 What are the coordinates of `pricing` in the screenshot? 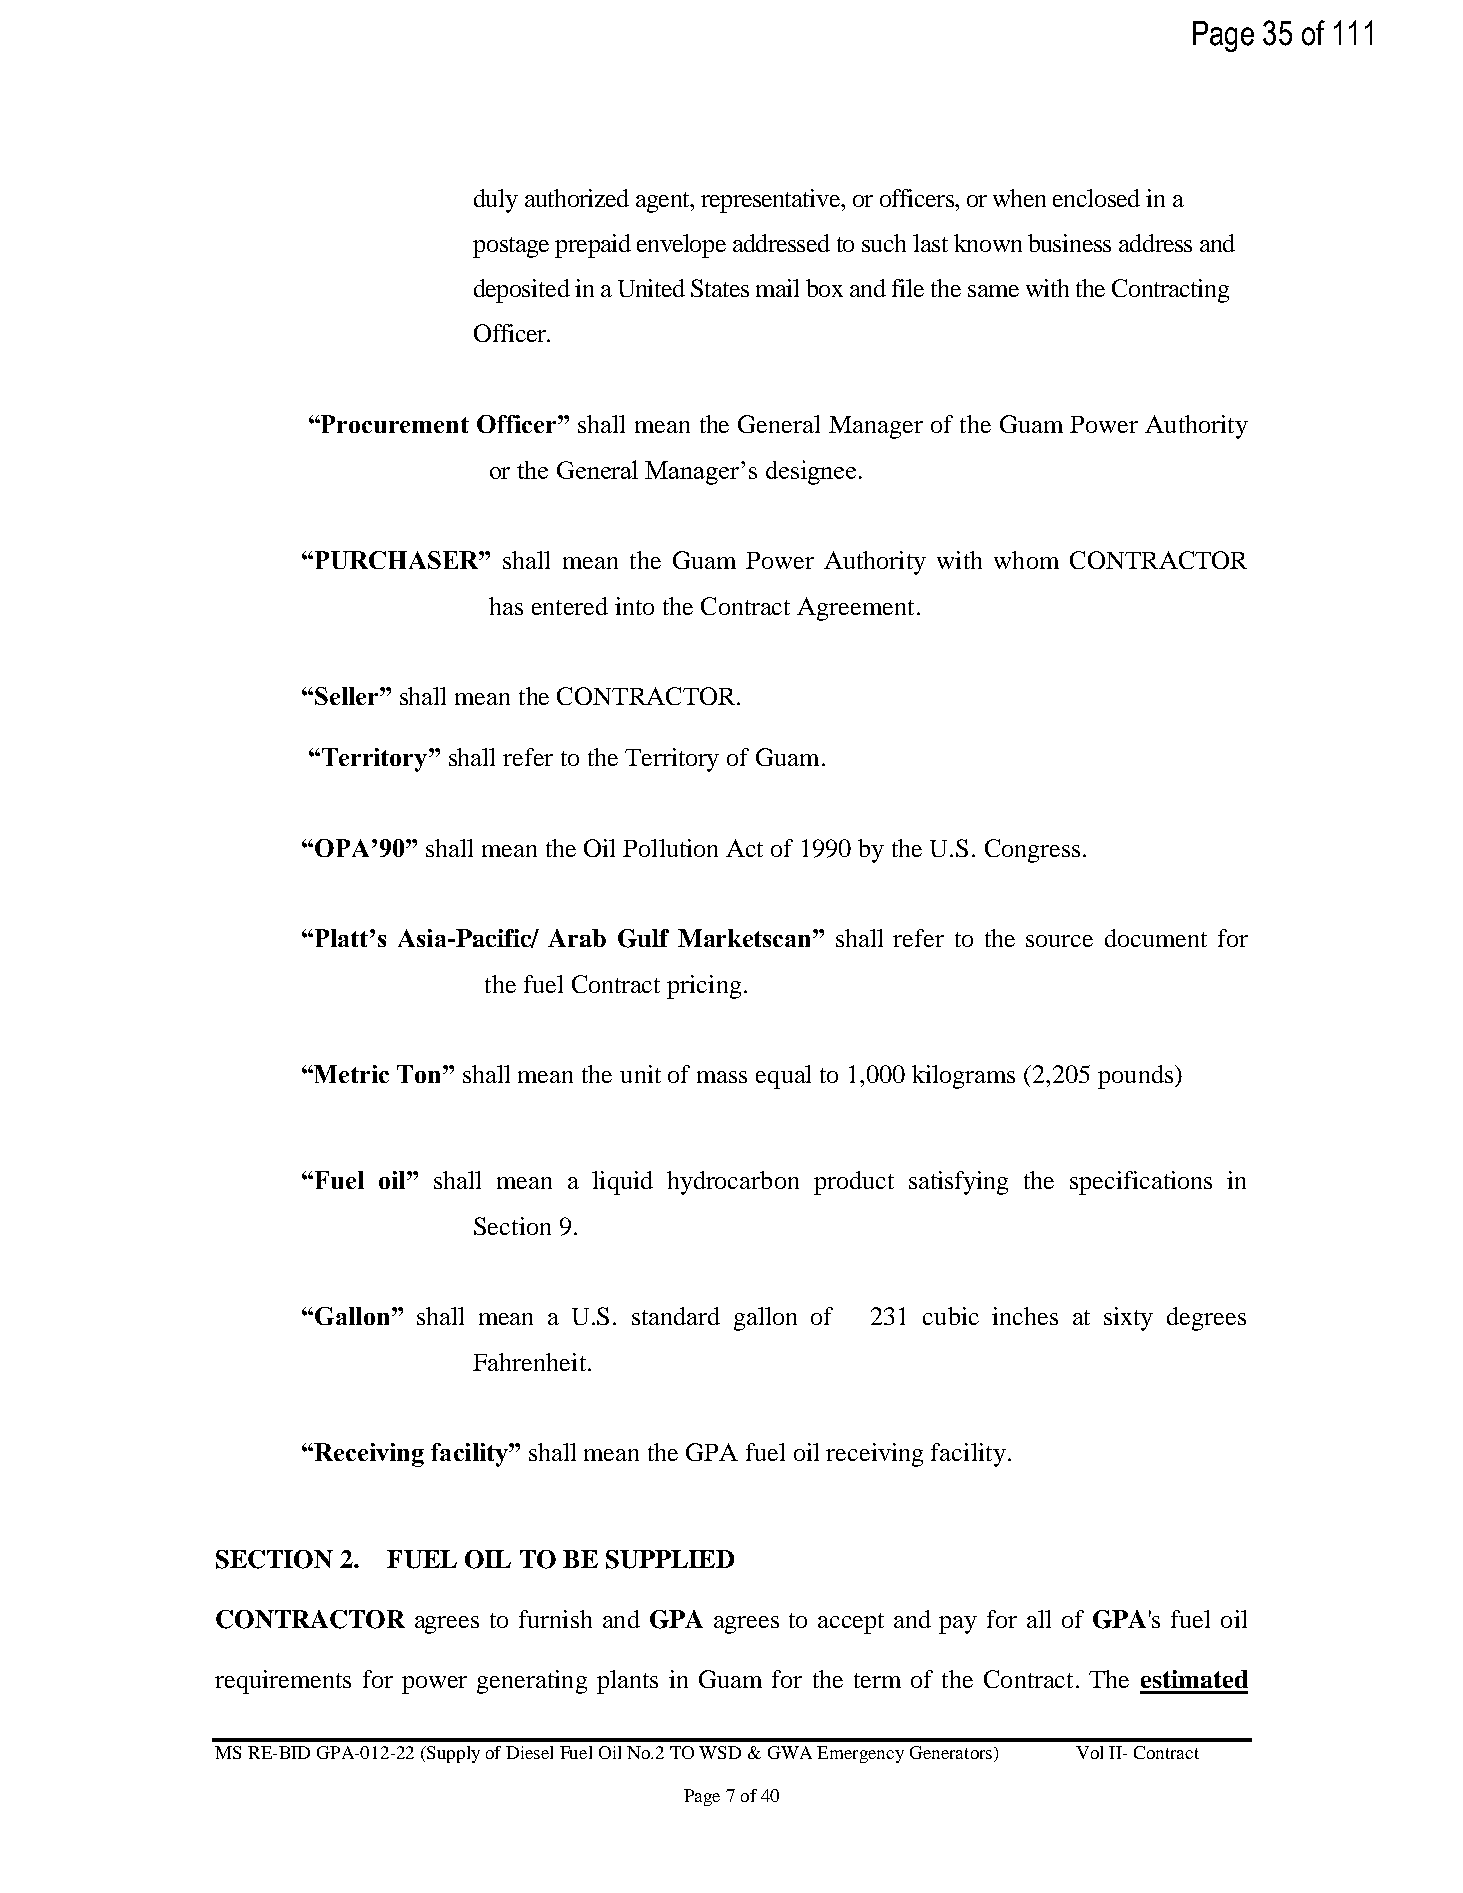 It's located at (704, 987).
